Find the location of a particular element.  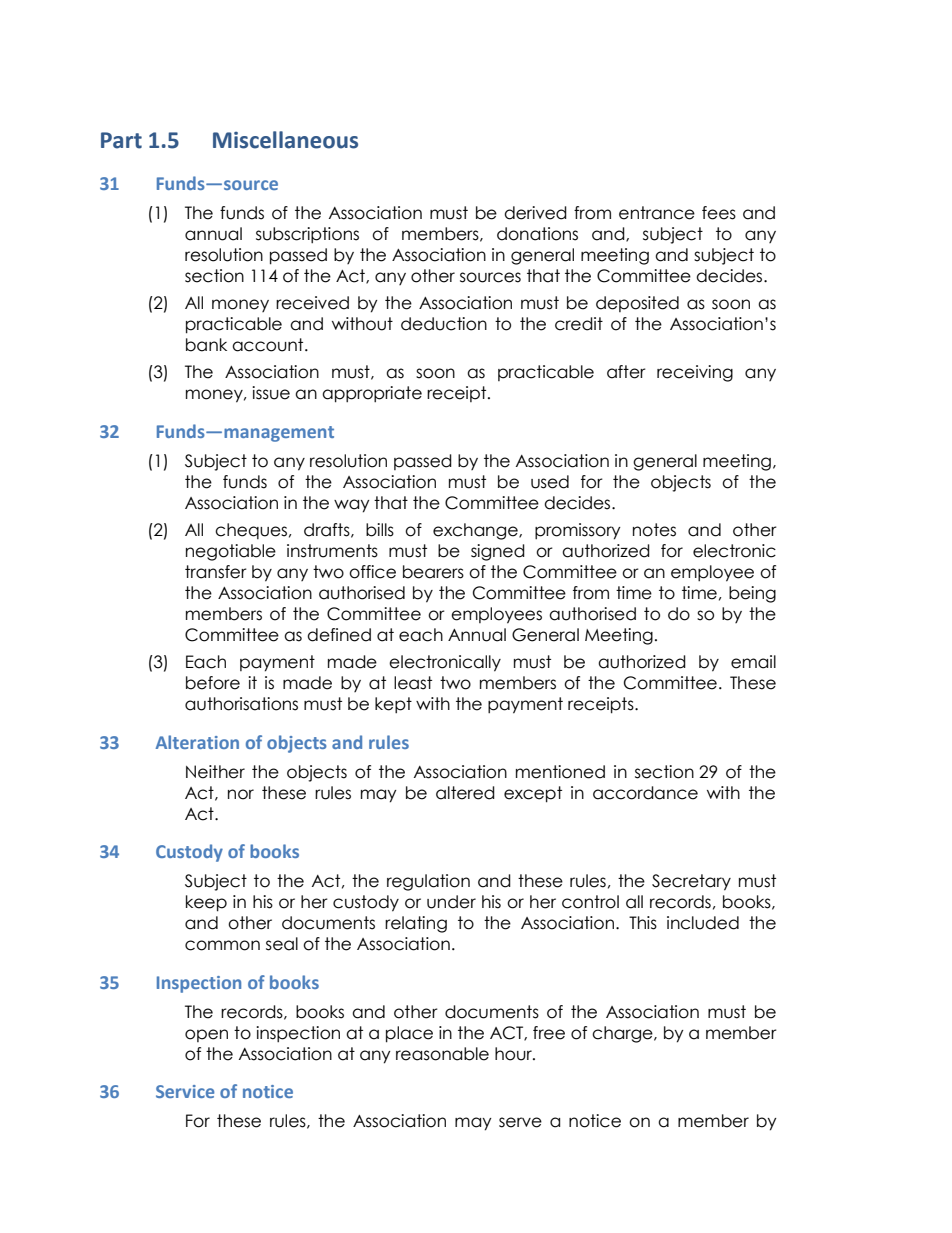

email is located at coordinates (753, 662).
